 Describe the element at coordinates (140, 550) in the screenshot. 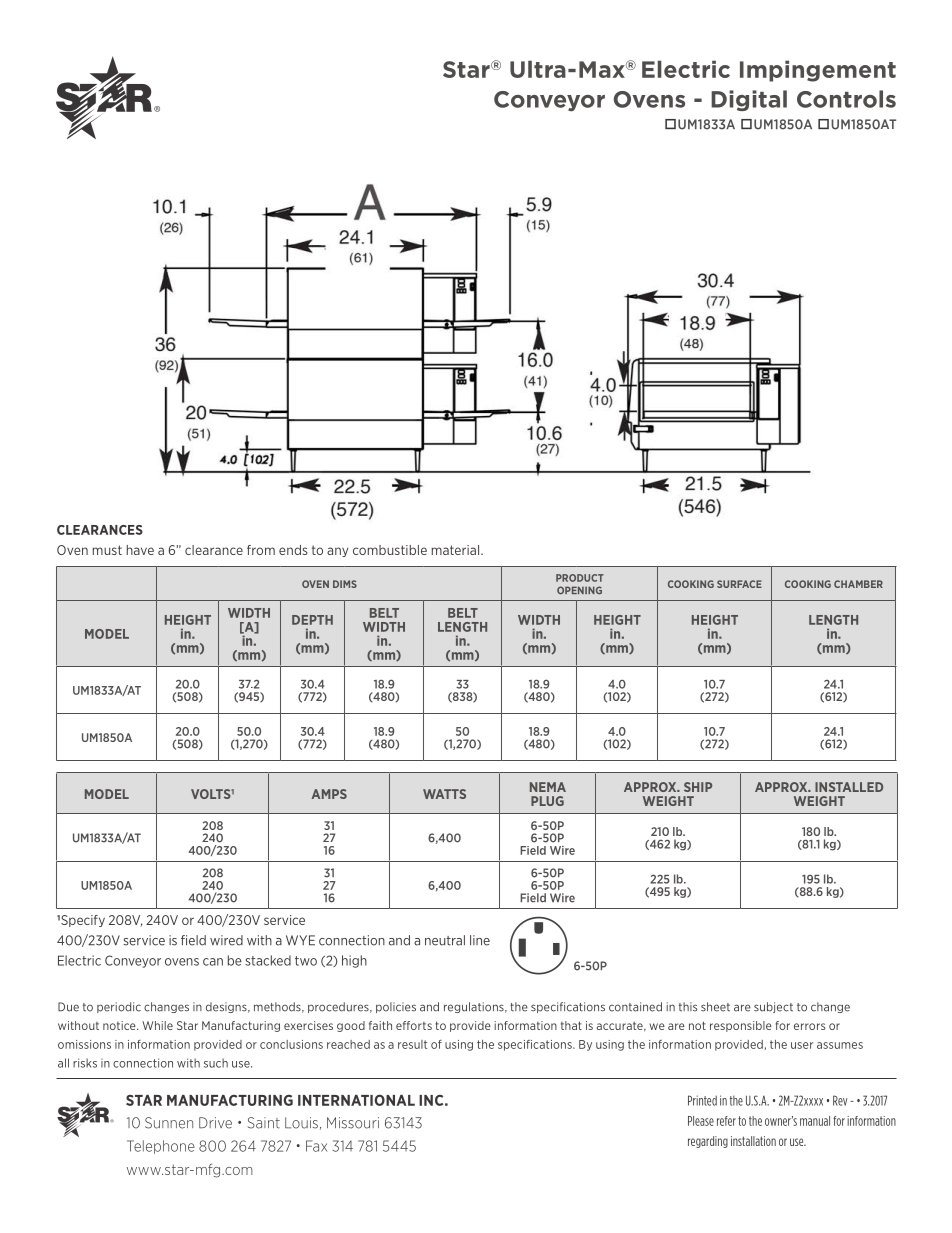

I see `have` at that location.
